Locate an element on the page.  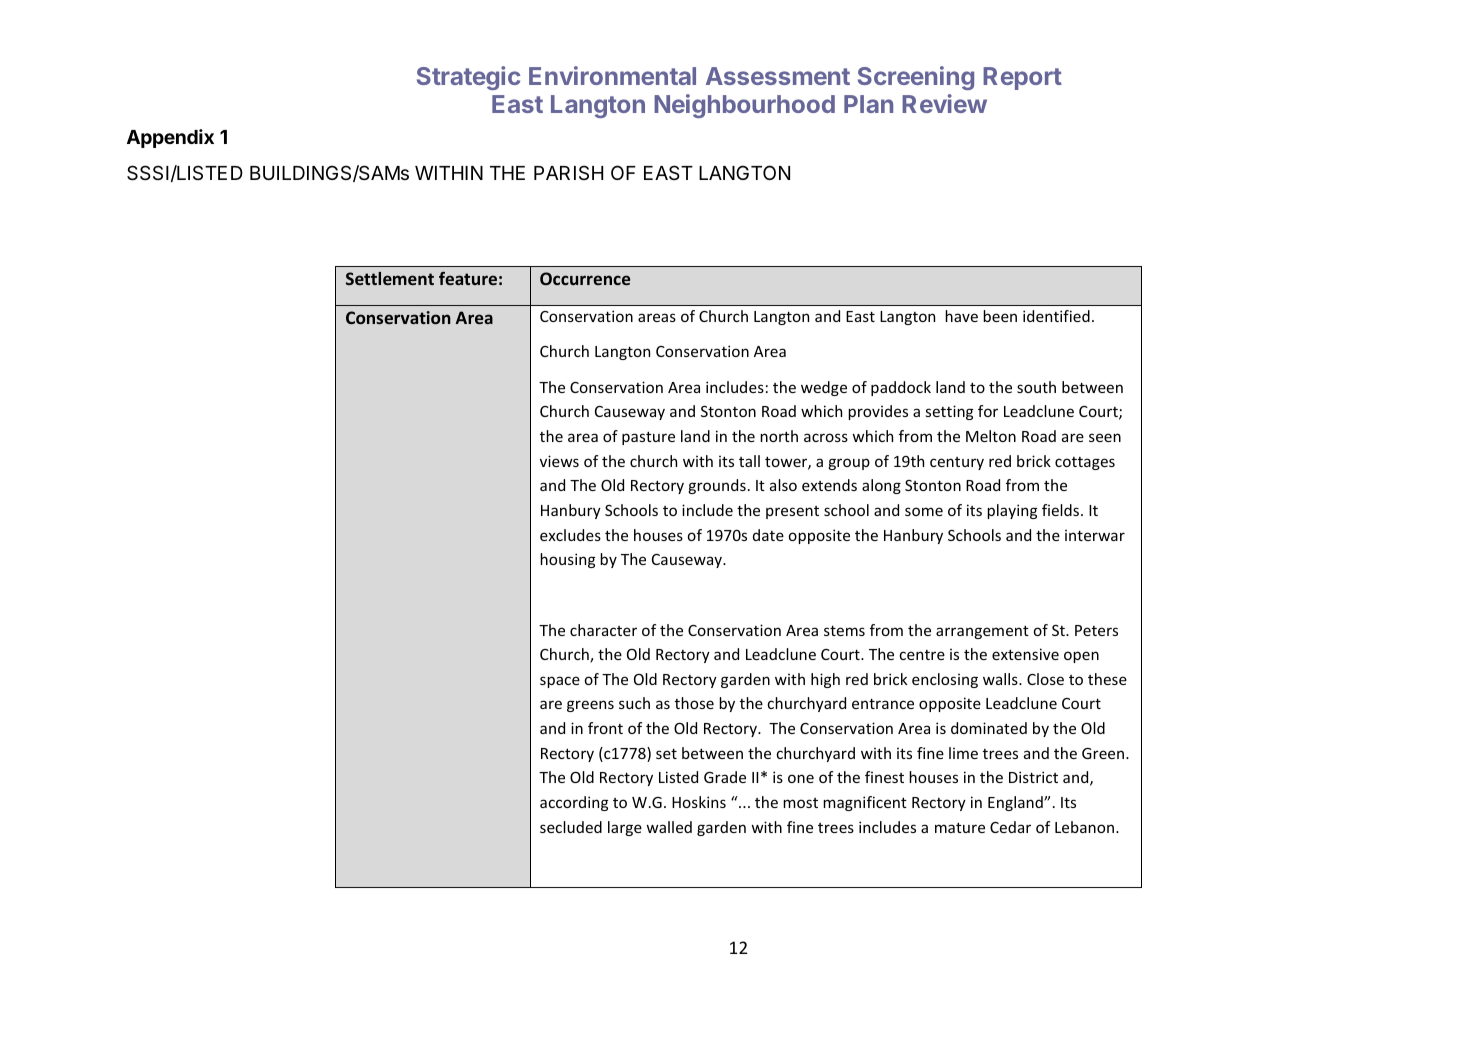
Environmental is located at coordinates (612, 75).
